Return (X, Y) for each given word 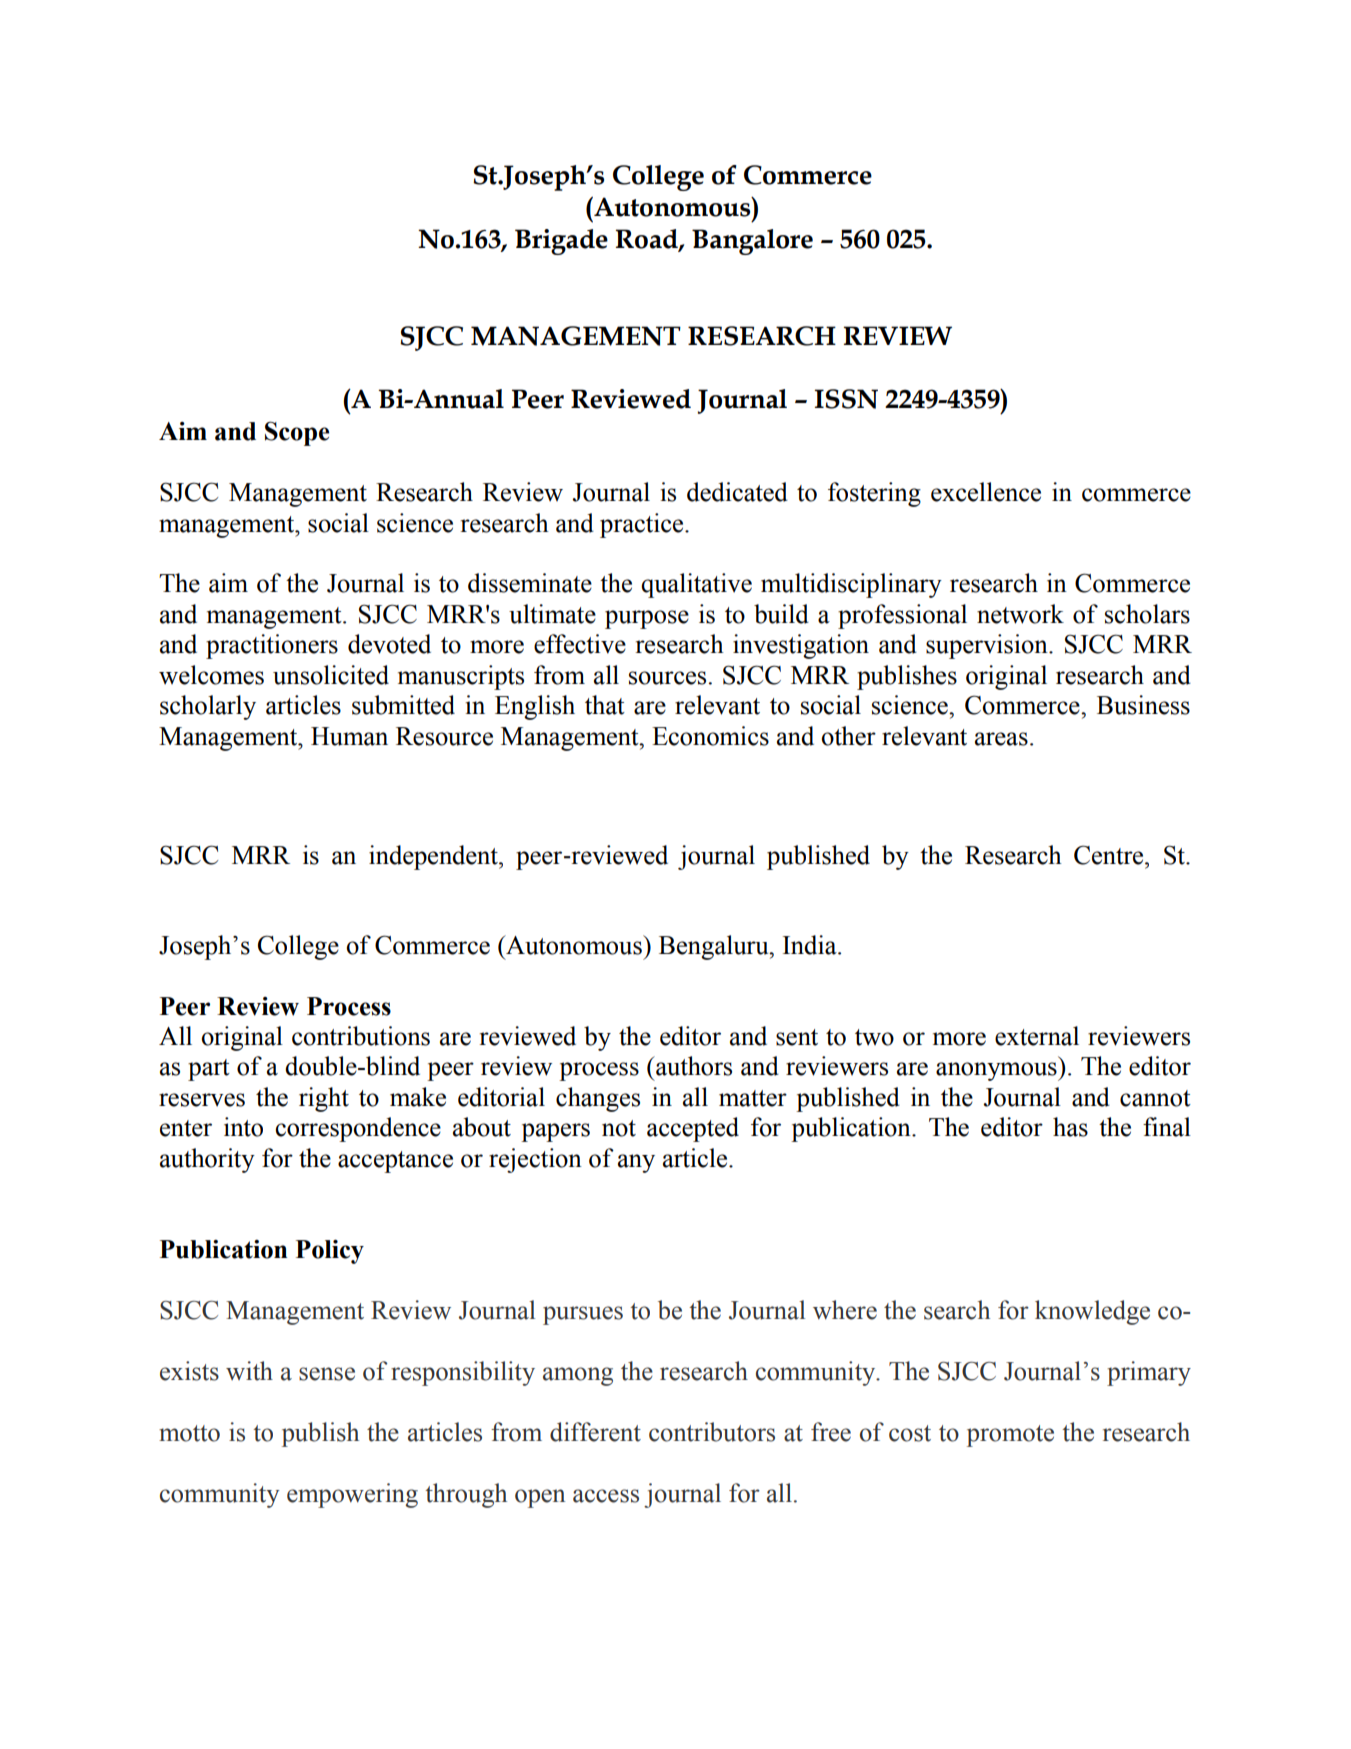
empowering (352, 1495)
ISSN (846, 399)
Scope (297, 433)
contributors (712, 1432)
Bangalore (752, 242)
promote (1010, 1436)
